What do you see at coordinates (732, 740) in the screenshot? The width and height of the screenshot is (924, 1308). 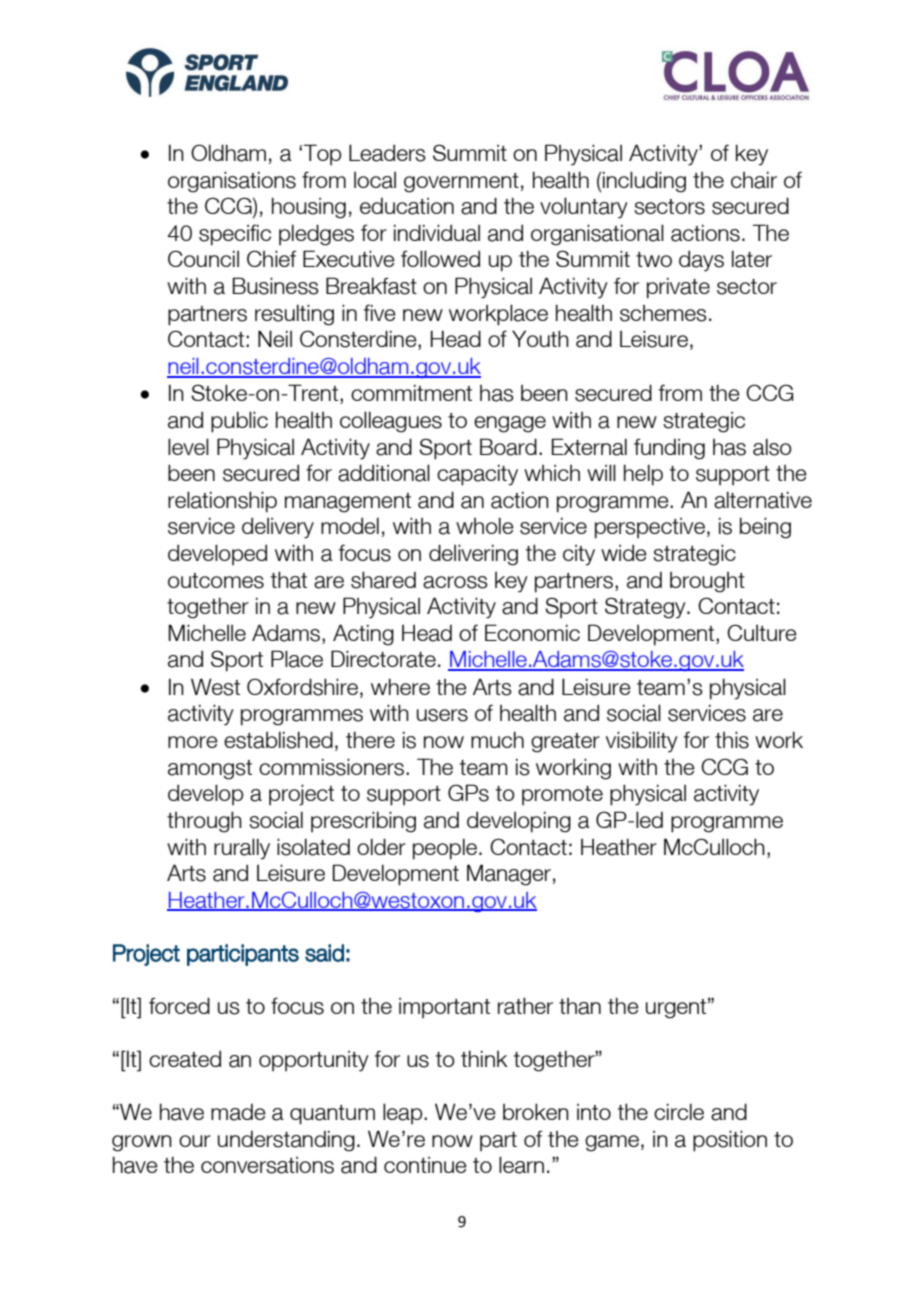 I see `this` at bounding box center [732, 740].
